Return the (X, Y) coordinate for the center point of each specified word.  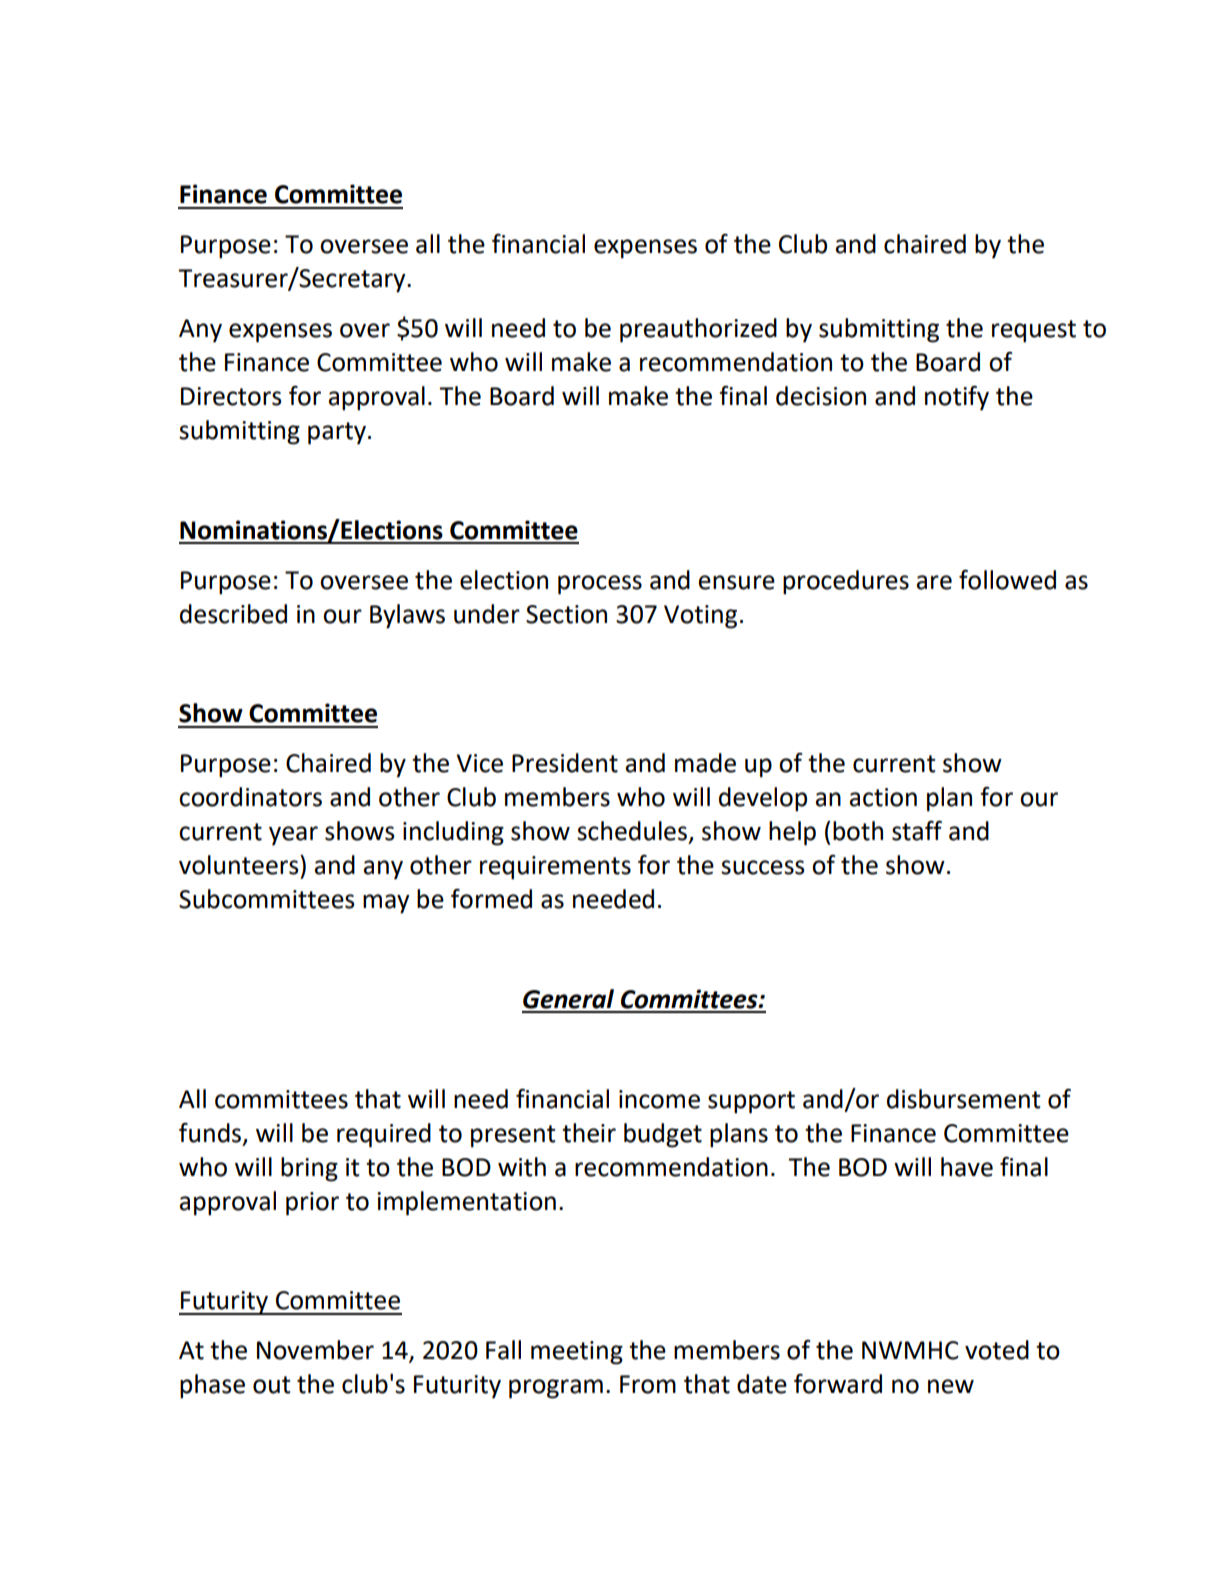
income (659, 1099)
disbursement (963, 1099)
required (384, 1135)
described (233, 614)
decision (821, 396)
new (951, 1386)
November (315, 1350)
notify (957, 398)
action (883, 797)
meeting (577, 1353)
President (565, 763)
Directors (231, 396)
